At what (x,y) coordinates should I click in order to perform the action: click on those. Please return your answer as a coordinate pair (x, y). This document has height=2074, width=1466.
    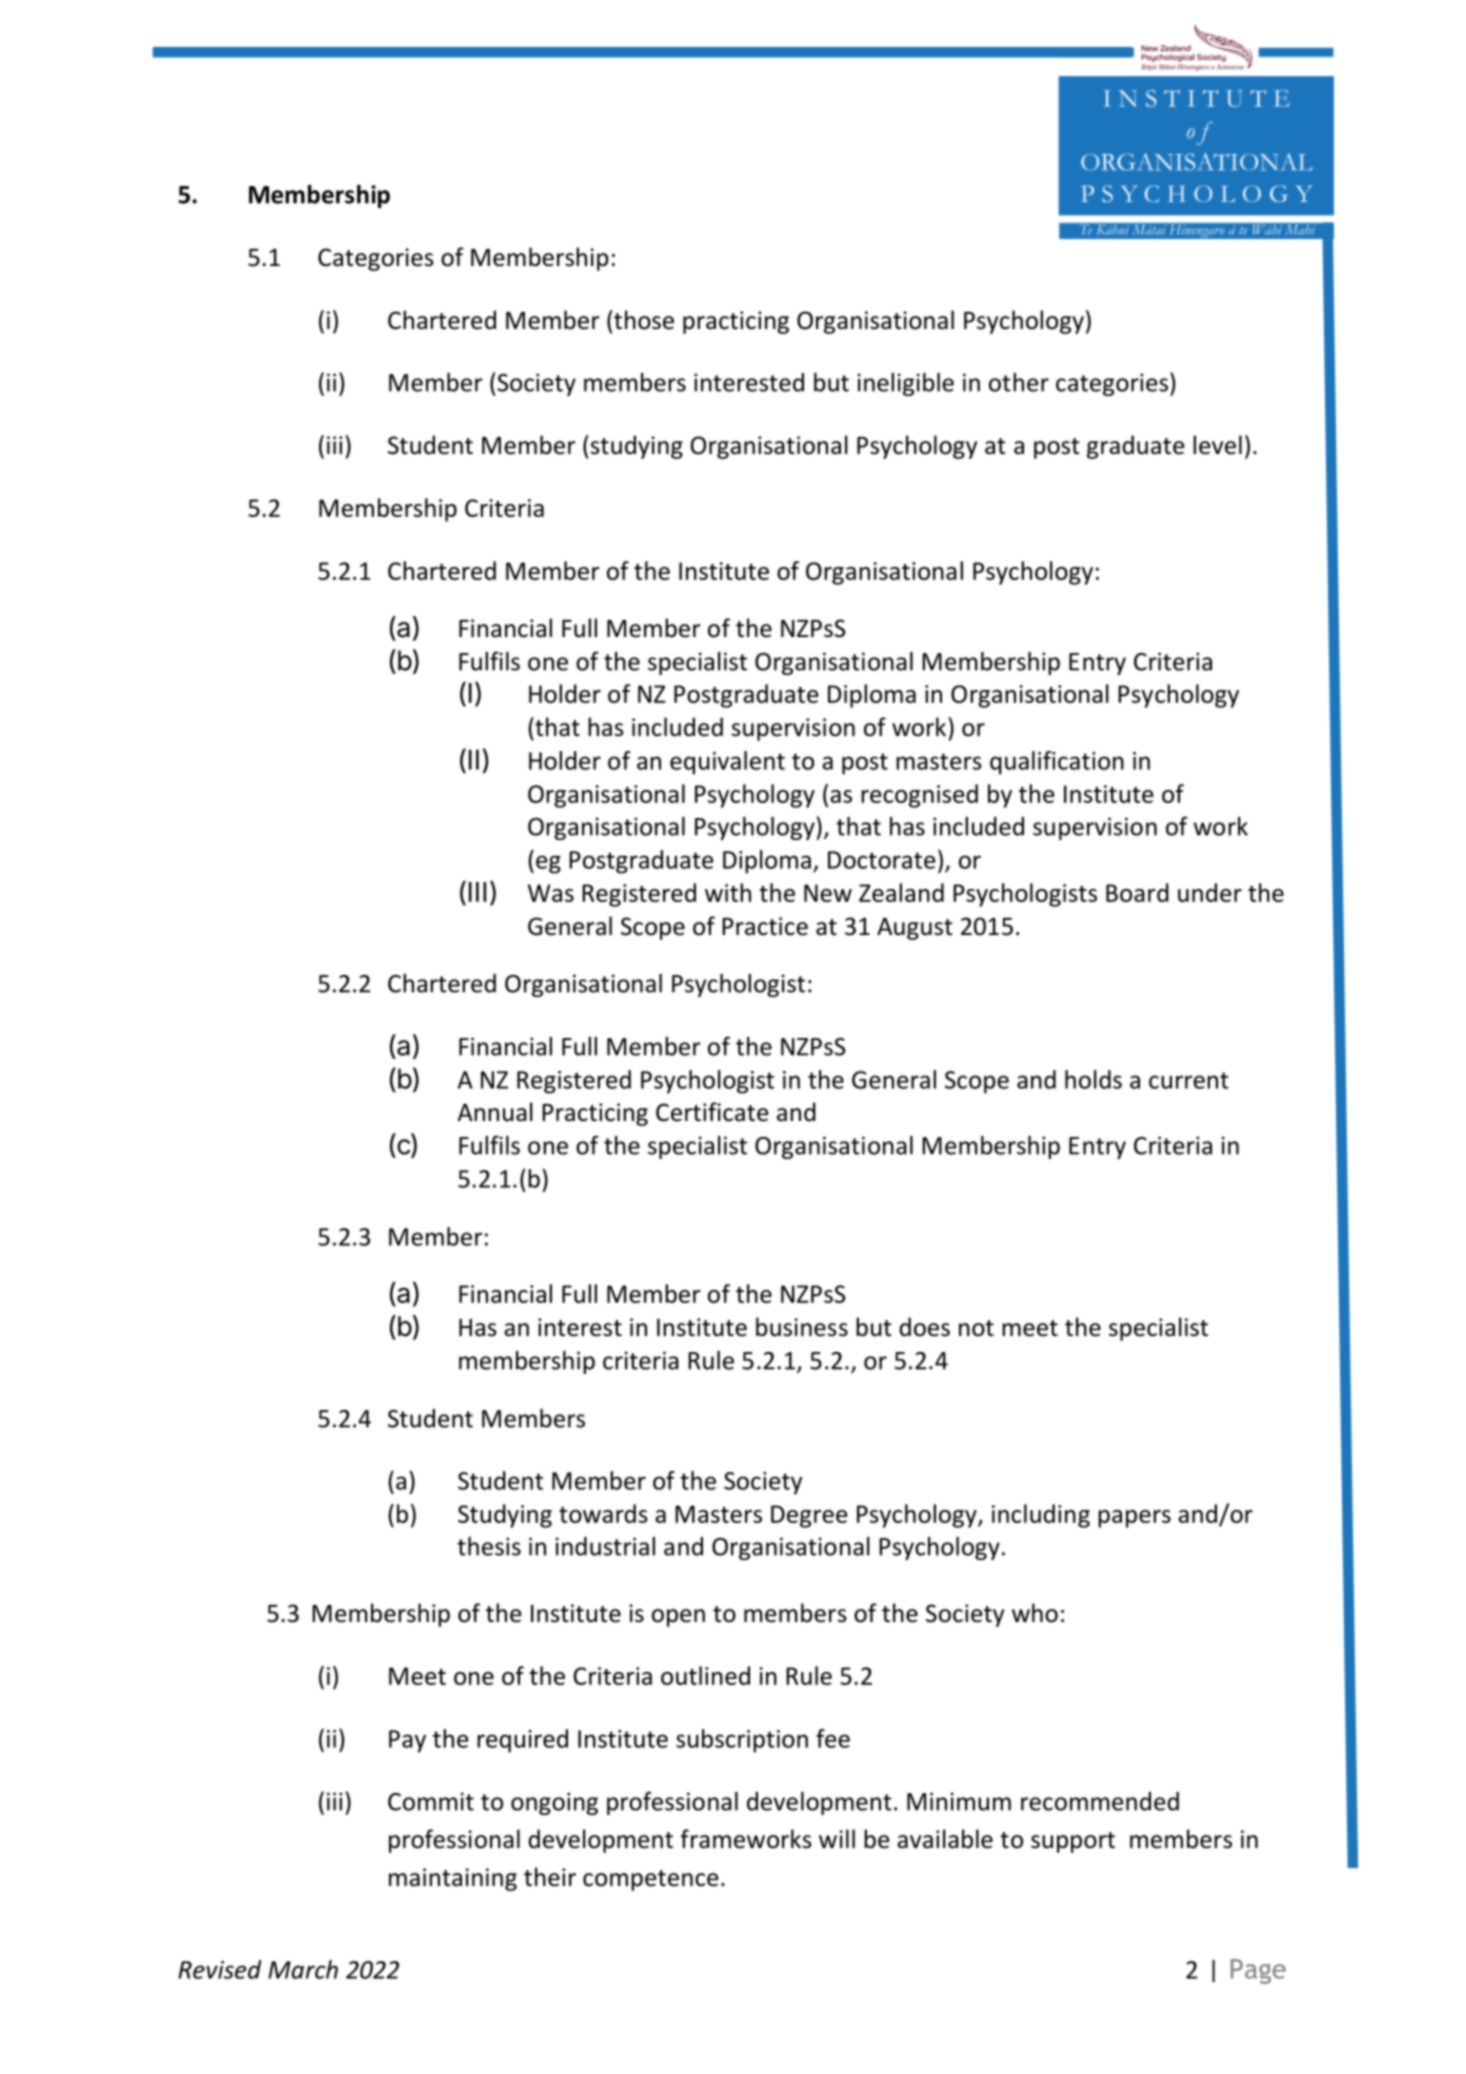
    Looking at the image, I should click on (644, 320).
